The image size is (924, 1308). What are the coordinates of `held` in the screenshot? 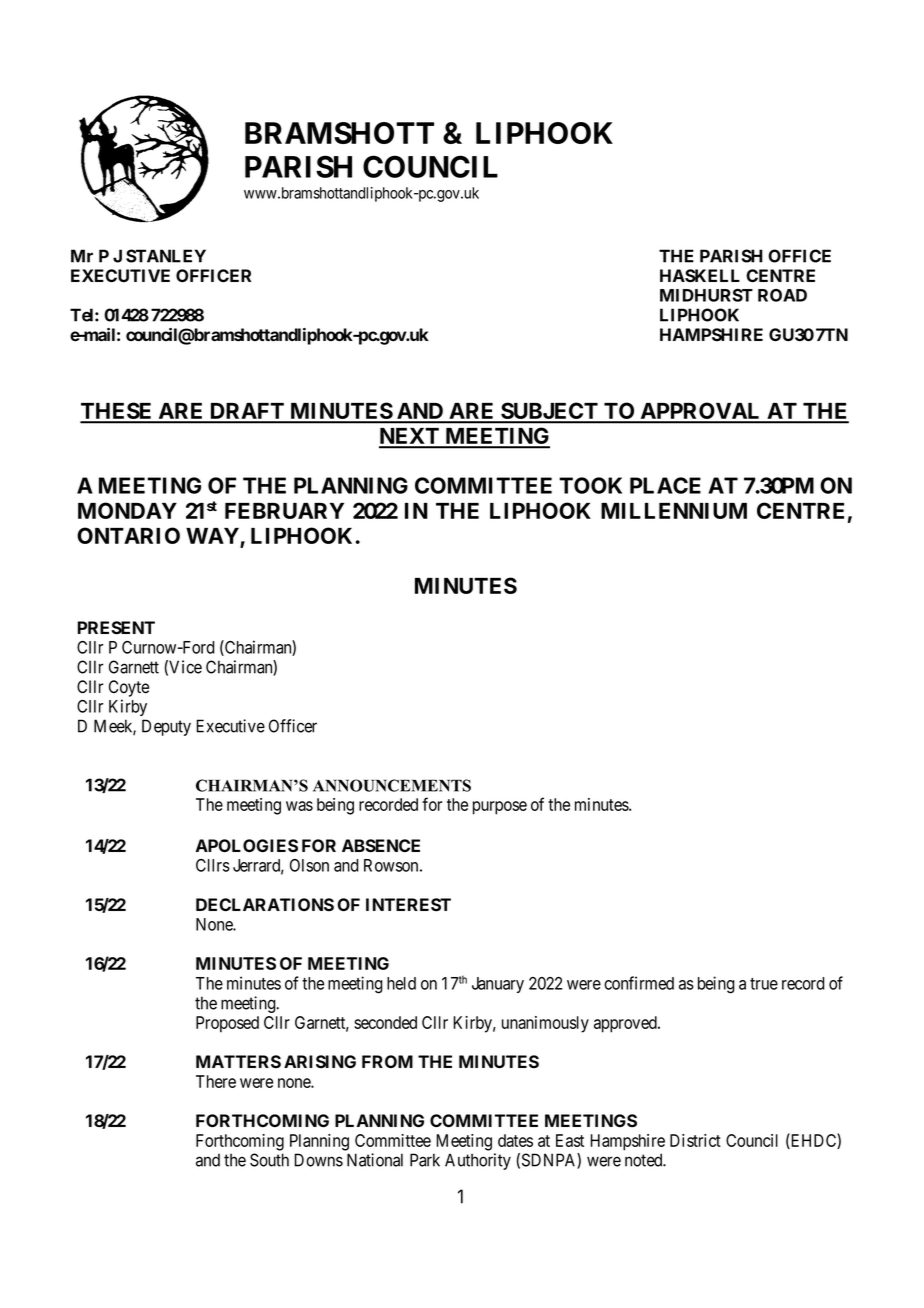 It's located at (401, 983).
